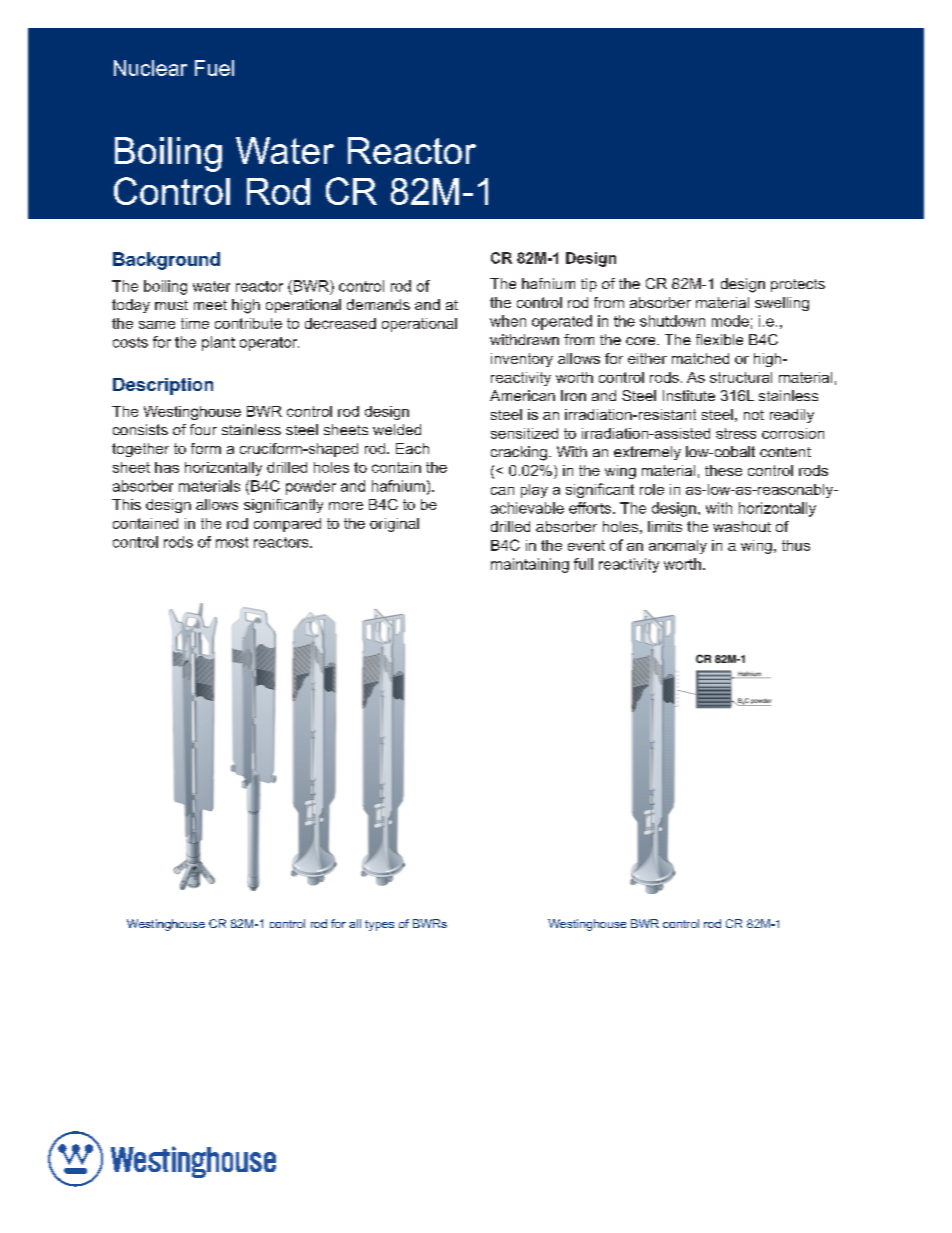 Image resolution: width=952 pixels, height=1233 pixels. I want to click on types, so click(379, 925).
